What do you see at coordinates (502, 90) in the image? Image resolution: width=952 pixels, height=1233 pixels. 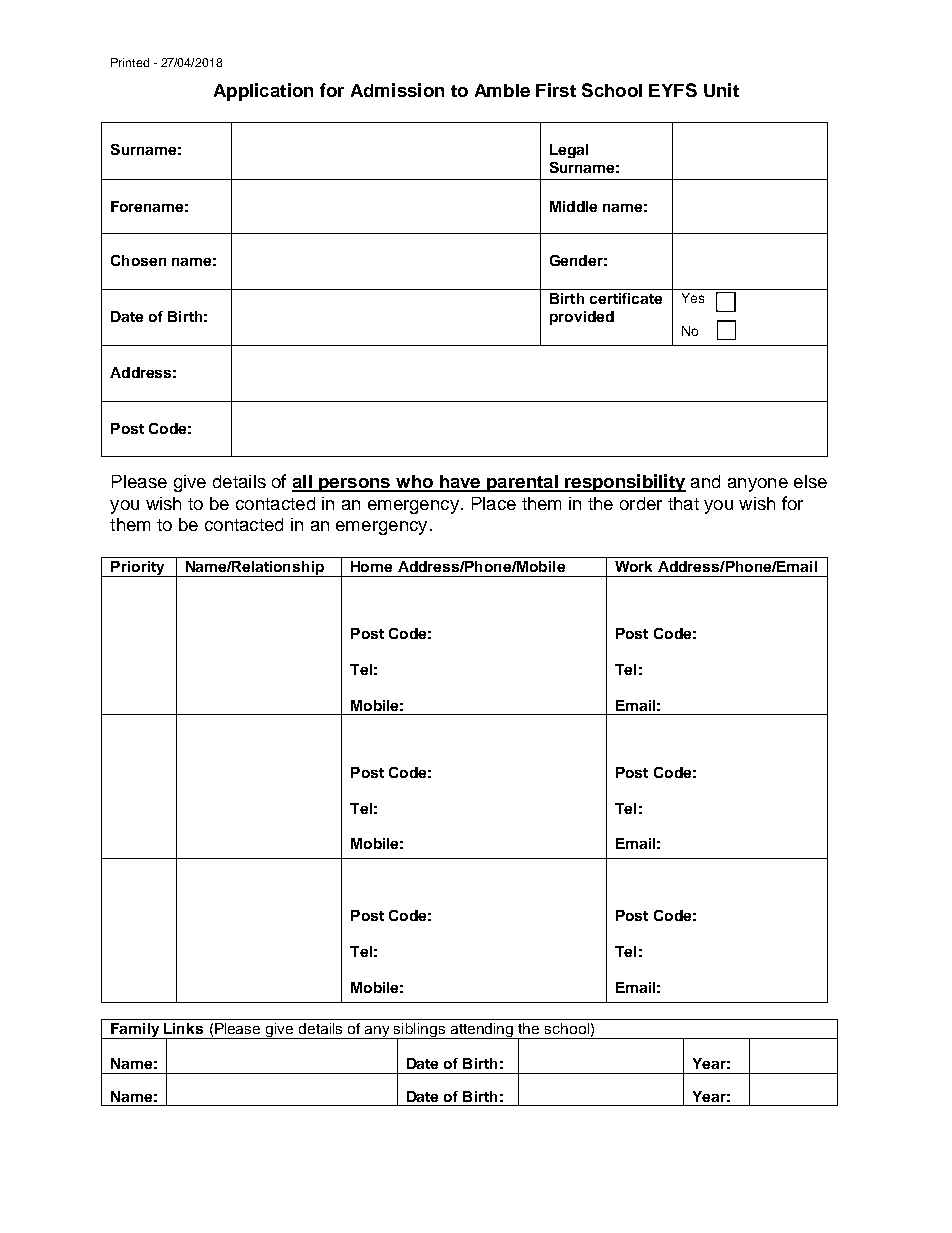 I see `Amble` at bounding box center [502, 90].
